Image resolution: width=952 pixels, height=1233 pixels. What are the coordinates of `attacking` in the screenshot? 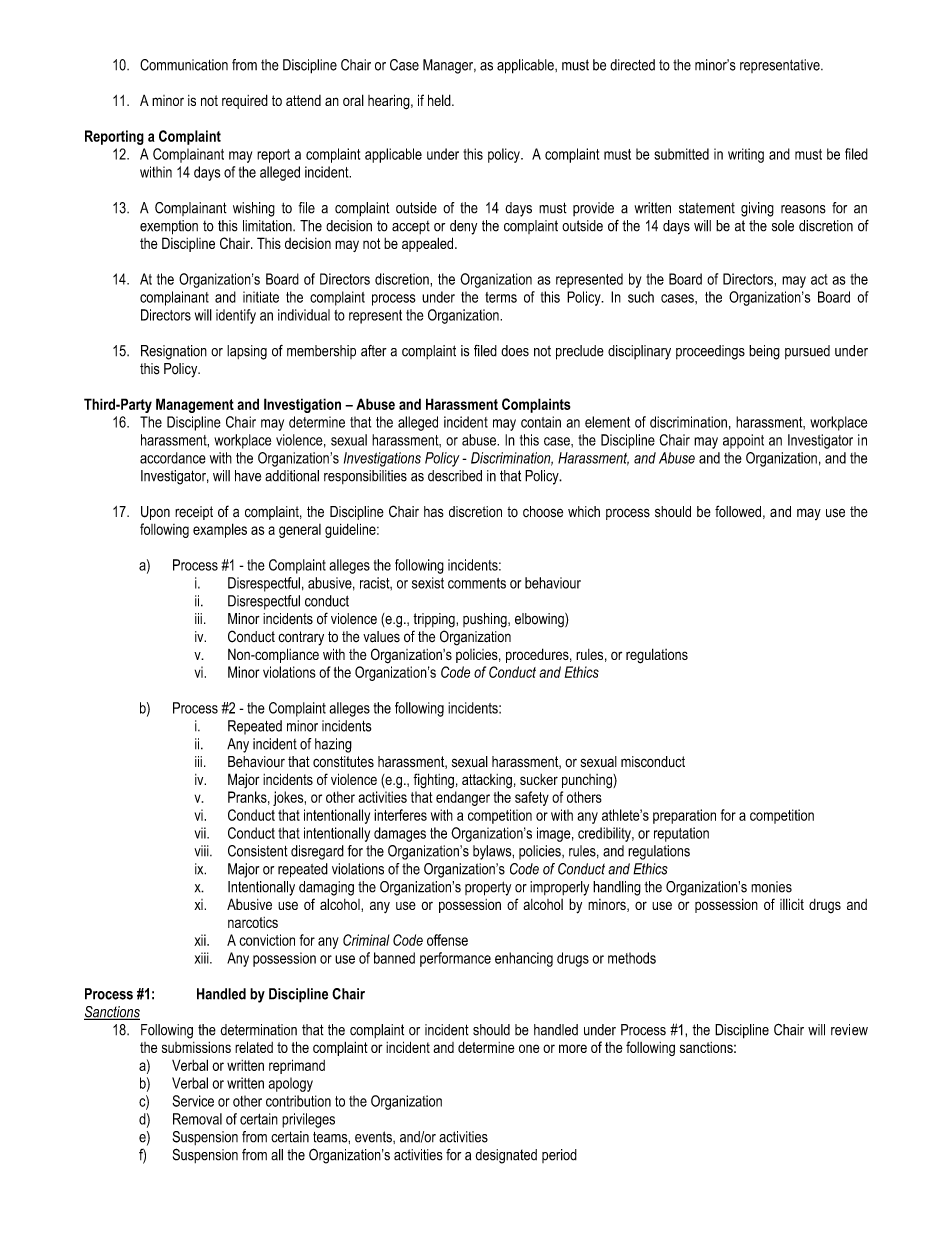 It's located at (487, 781).
